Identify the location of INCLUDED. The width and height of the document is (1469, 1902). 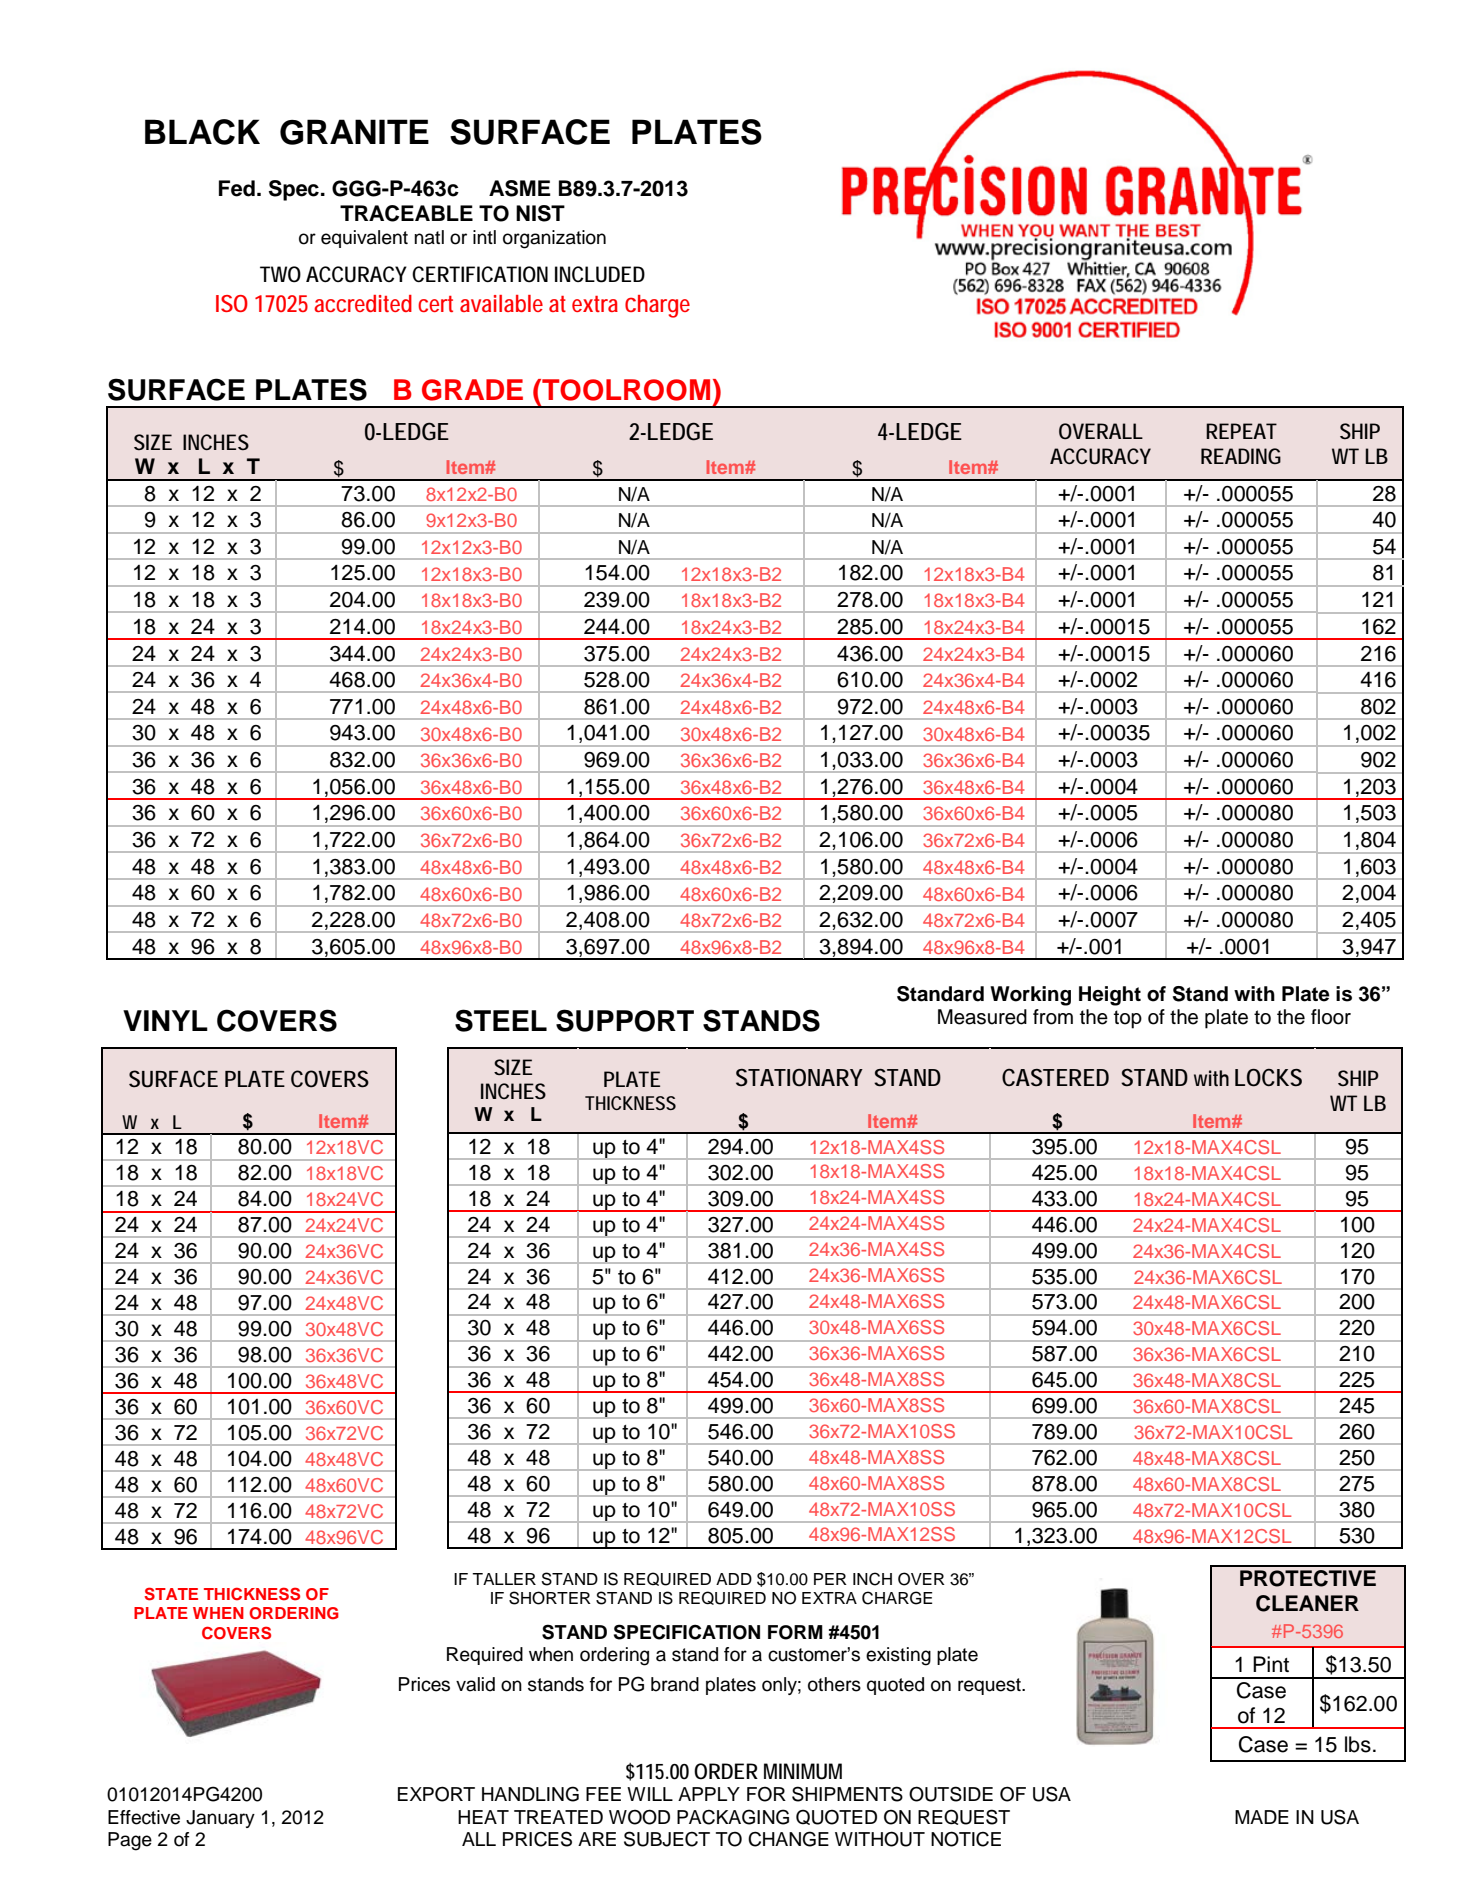
(600, 274).
